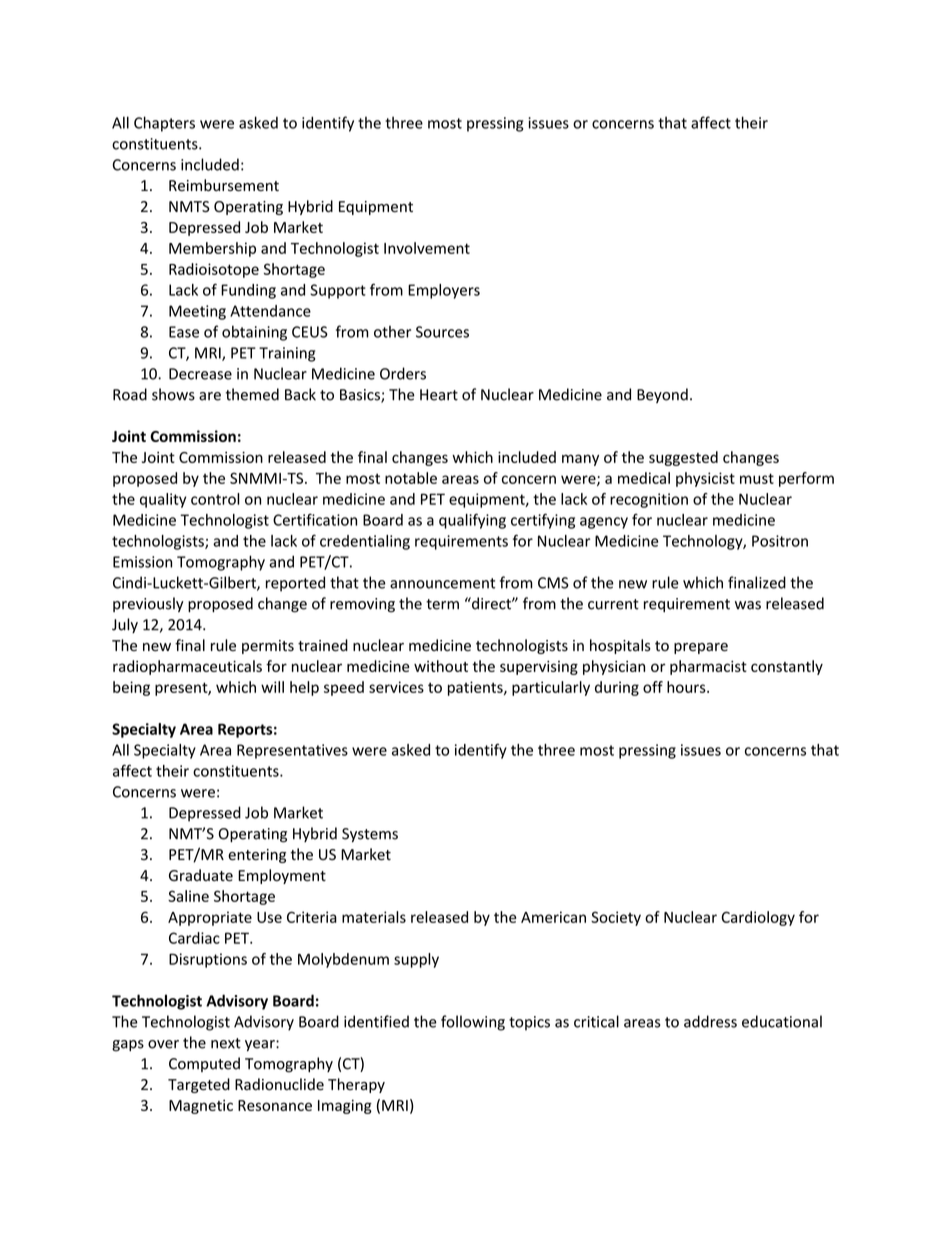 The image size is (952, 1233). Describe the element at coordinates (476, 688) in the screenshot. I see `patients` at that location.
